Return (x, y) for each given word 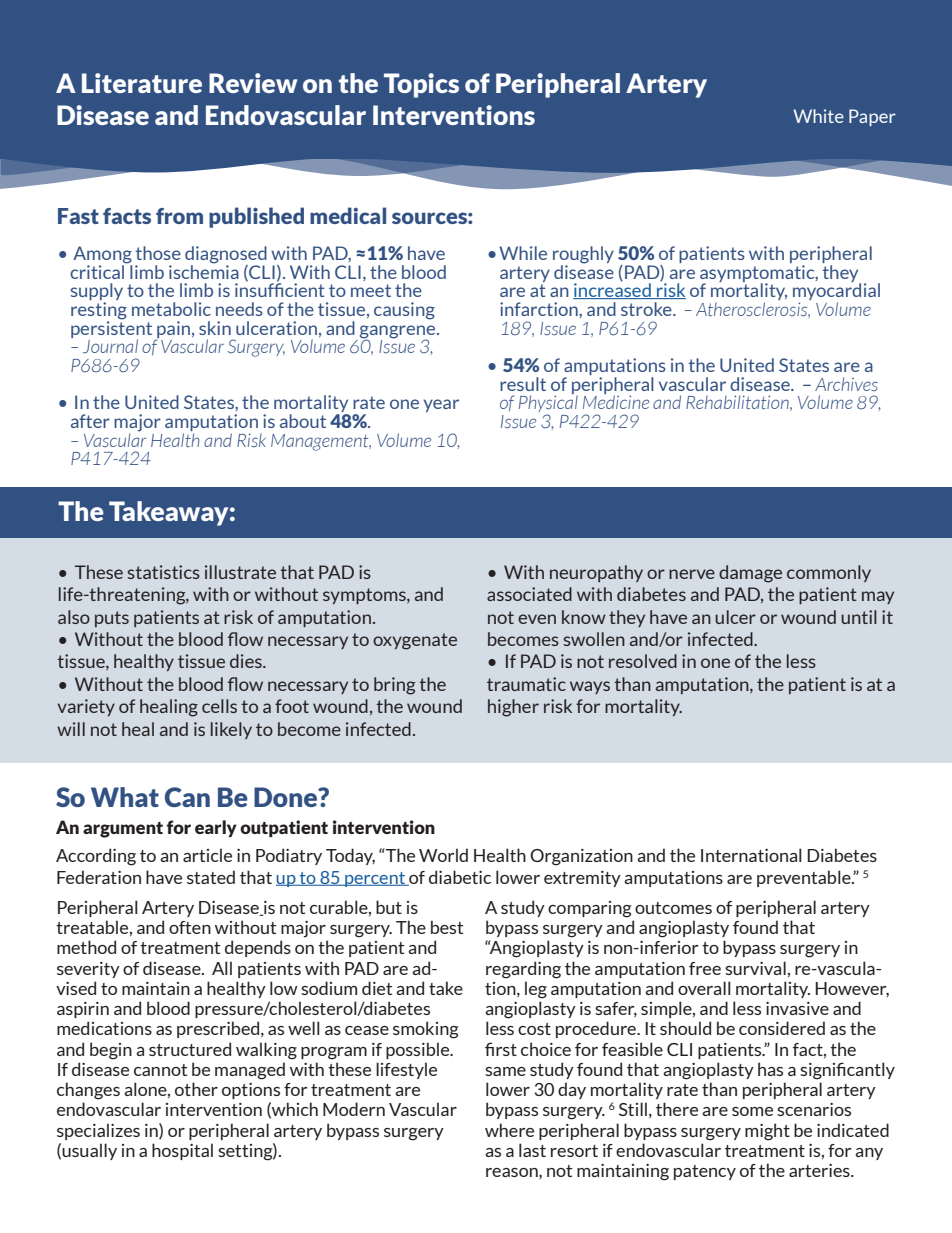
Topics (421, 85)
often (190, 927)
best (447, 927)
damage (750, 574)
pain (174, 330)
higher (513, 708)
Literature (142, 83)
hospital (182, 1151)
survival (755, 968)
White (818, 116)
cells (219, 706)
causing (404, 311)
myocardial (836, 292)
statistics (163, 572)
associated (529, 594)
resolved (643, 661)
